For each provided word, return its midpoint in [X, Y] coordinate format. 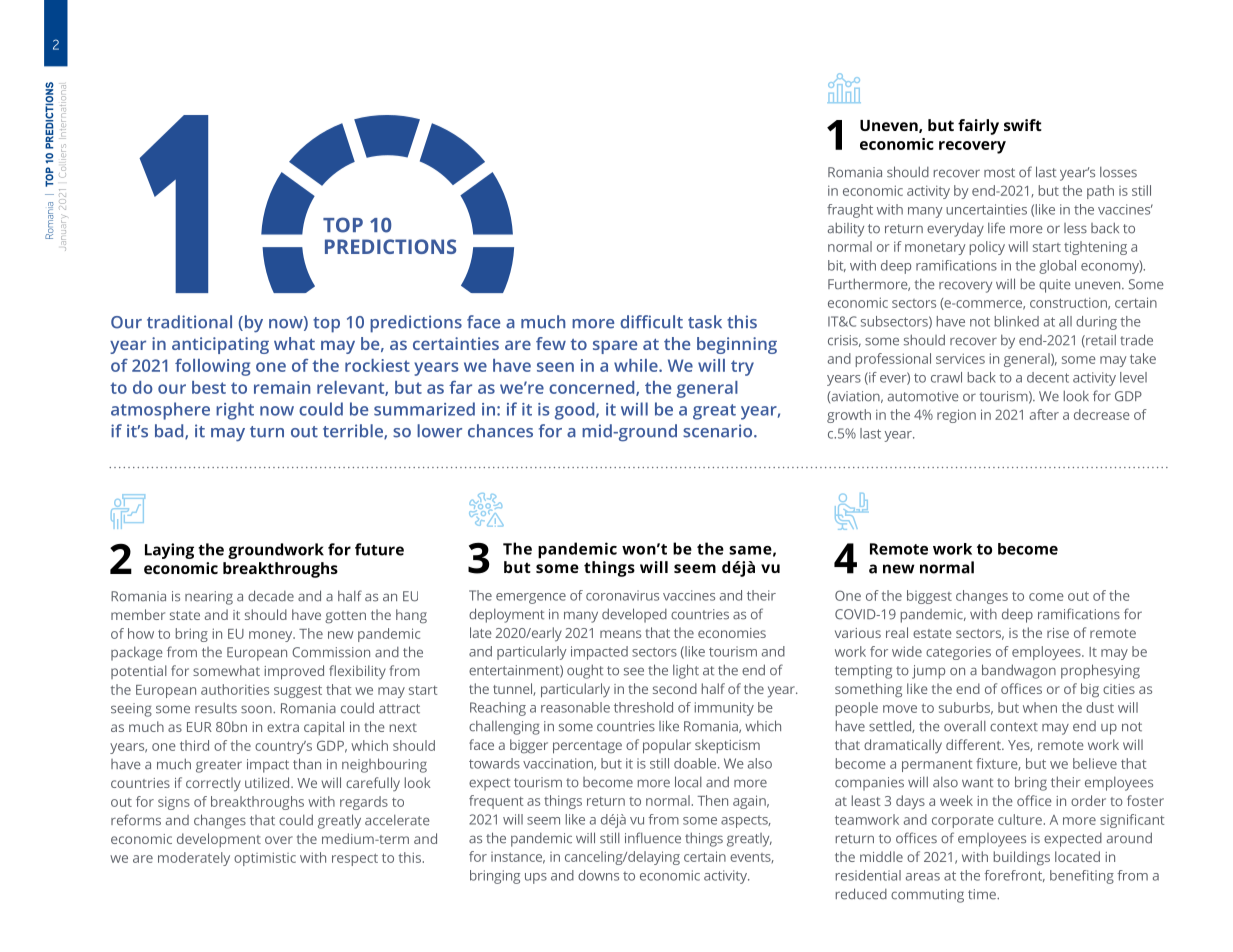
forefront [1014, 876]
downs [598, 875]
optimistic [265, 859]
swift [1023, 125]
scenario [719, 431]
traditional [189, 322]
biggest [929, 597]
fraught [850, 211]
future [379, 549]
